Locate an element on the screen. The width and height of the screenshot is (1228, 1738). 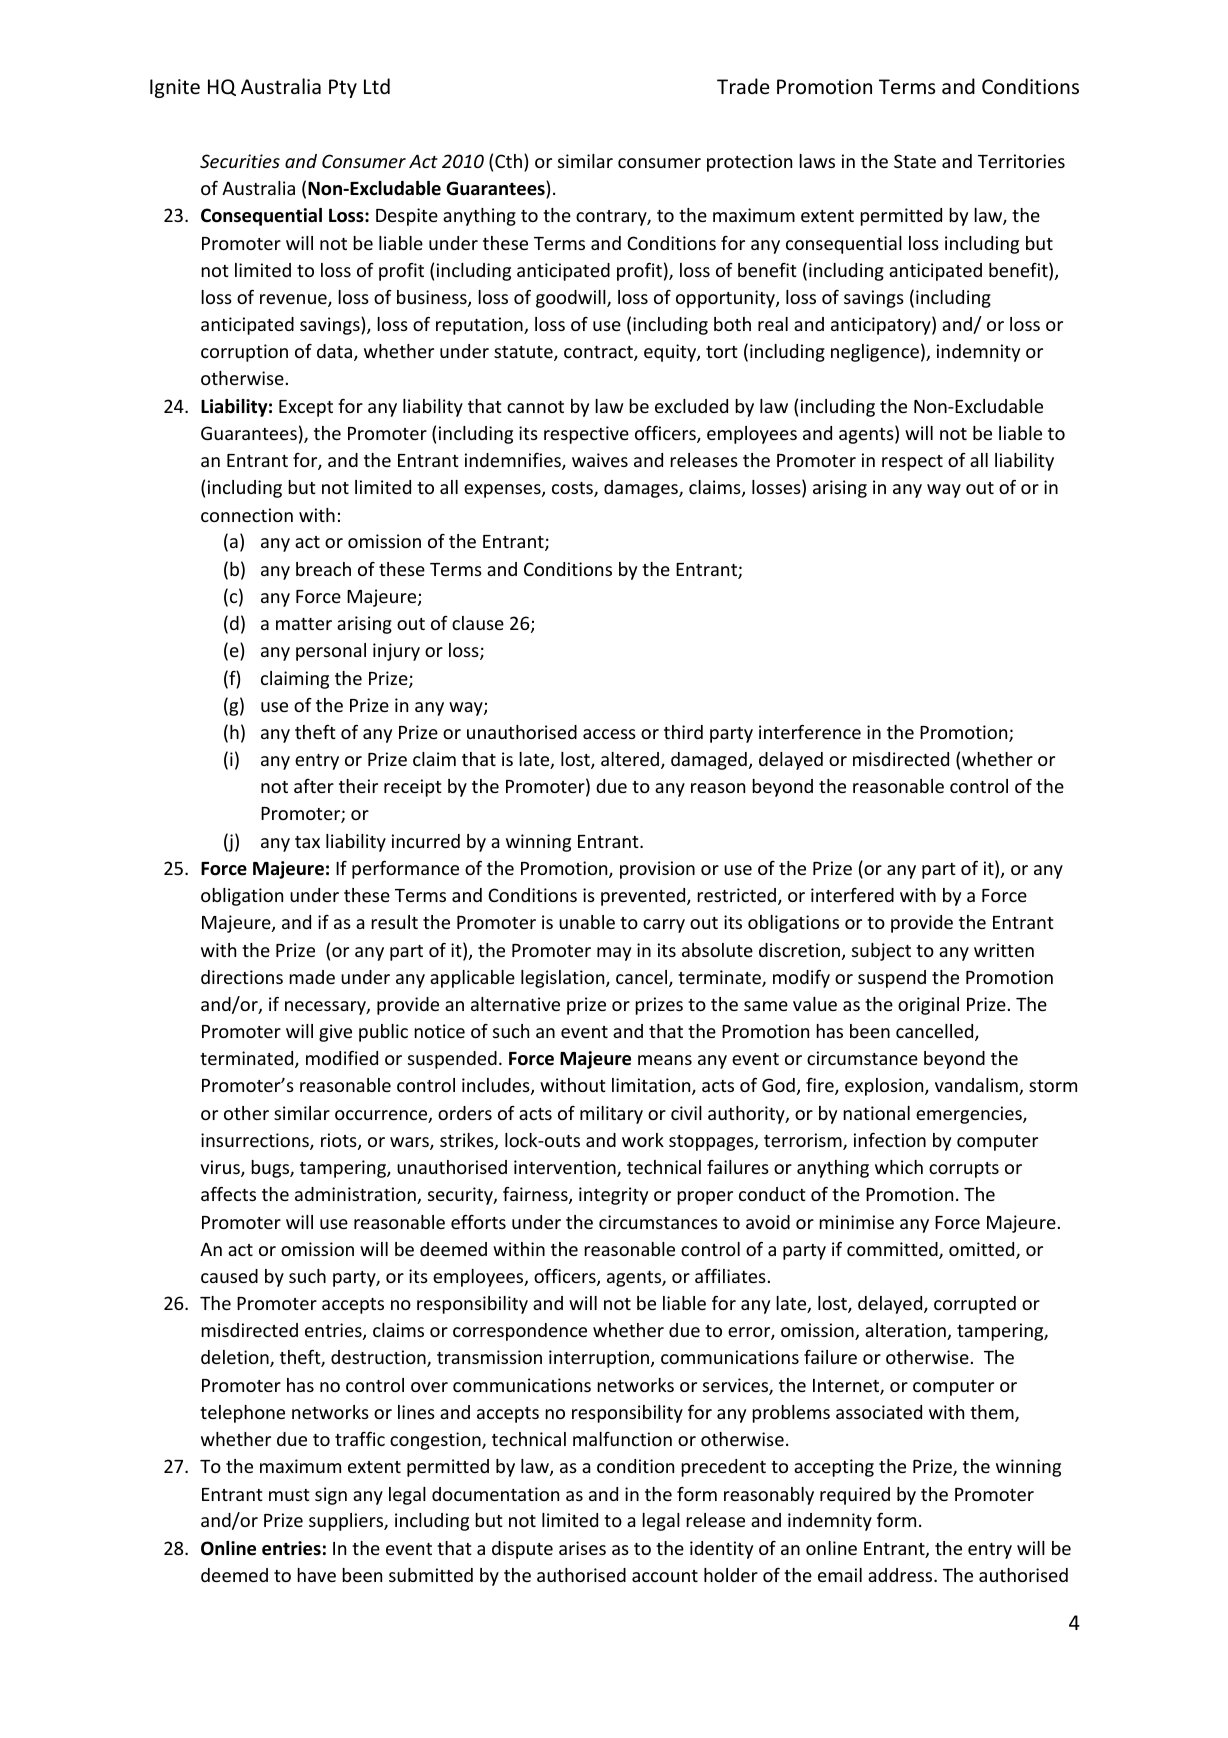
damages is located at coordinates (642, 489).
